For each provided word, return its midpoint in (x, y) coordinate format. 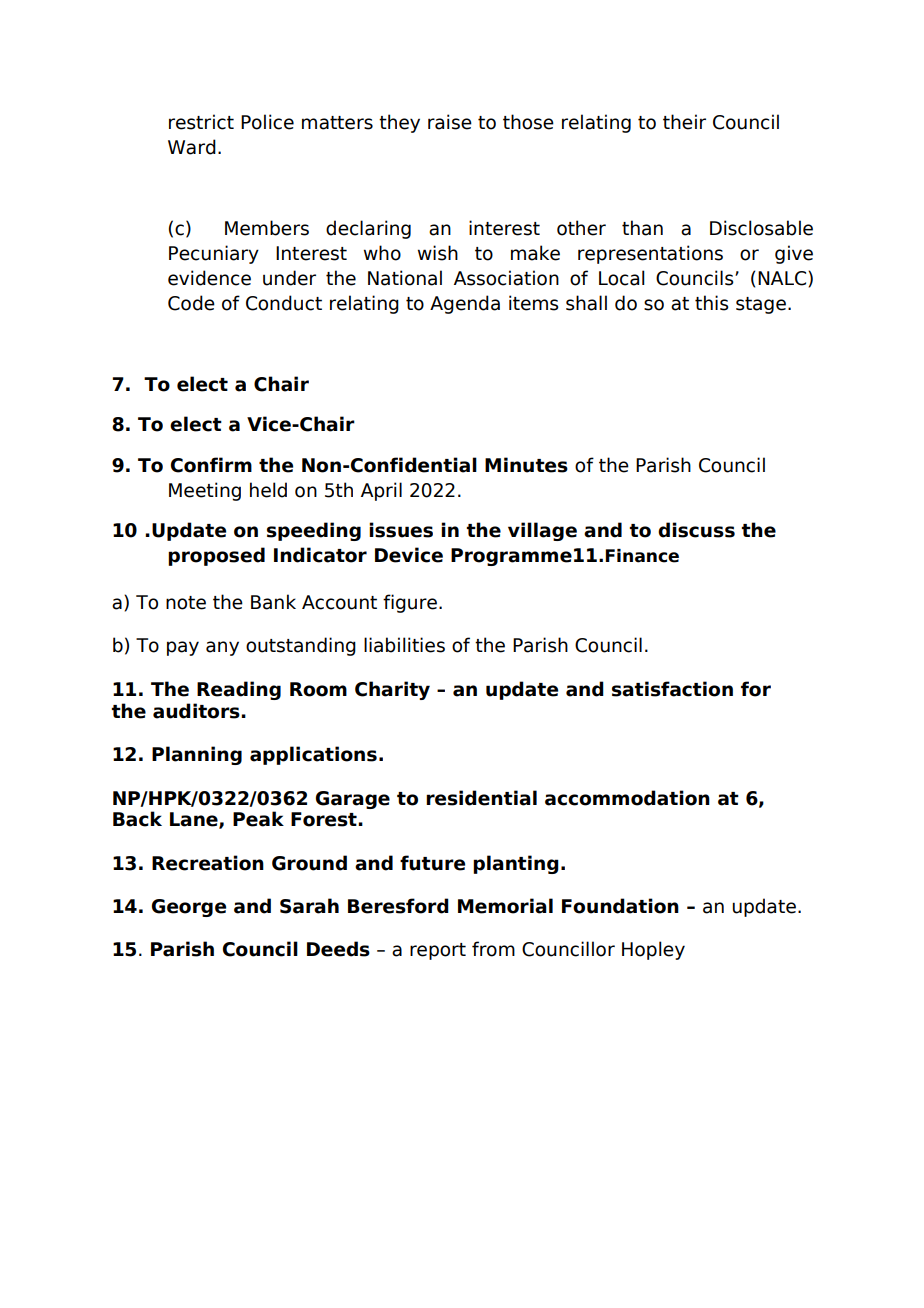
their (684, 122)
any (222, 648)
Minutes (526, 465)
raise (450, 122)
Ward (192, 147)
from (493, 949)
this (712, 303)
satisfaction (672, 689)
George (189, 908)
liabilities (404, 645)
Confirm (211, 465)
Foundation (620, 906)
